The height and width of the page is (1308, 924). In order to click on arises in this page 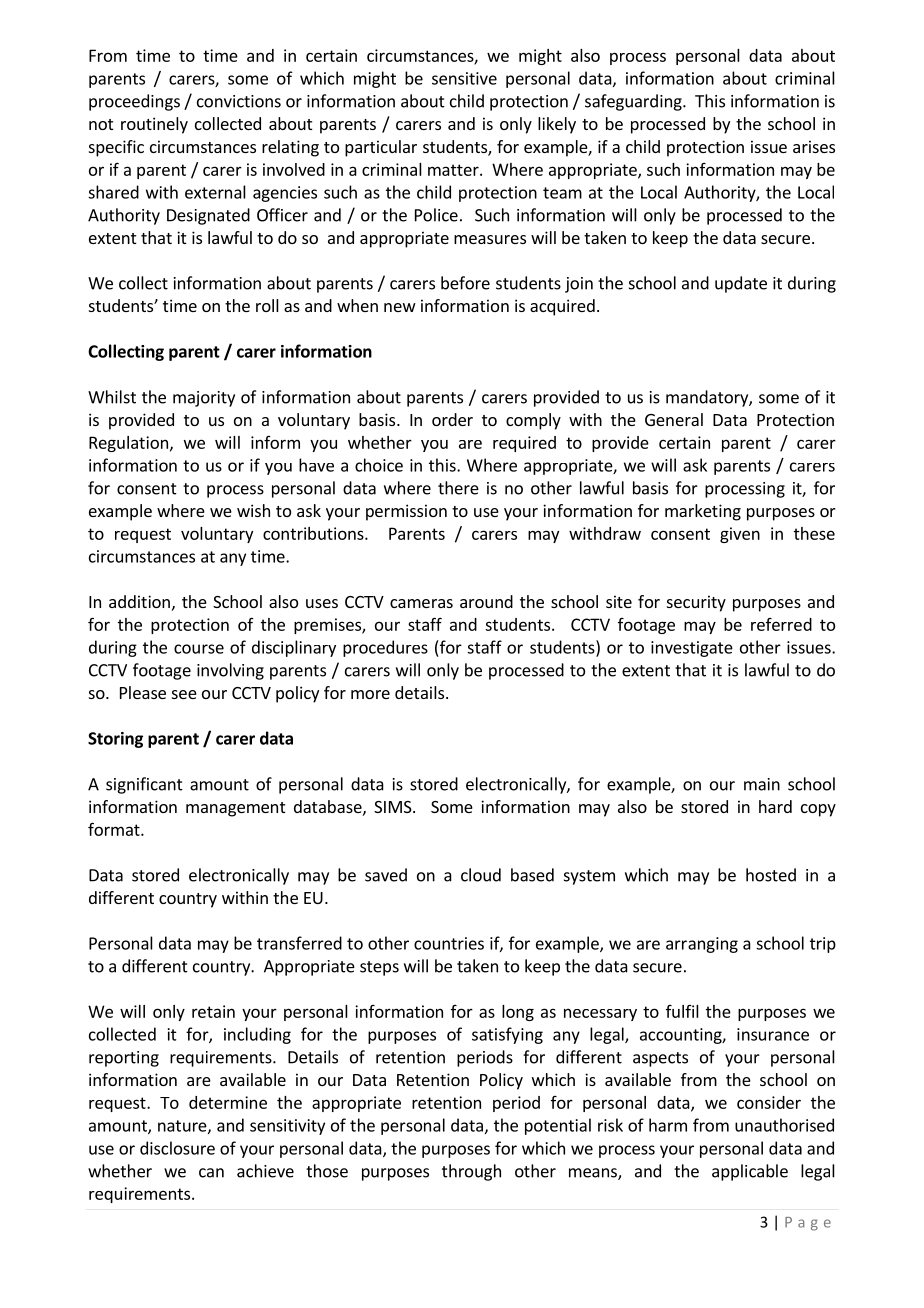, I will do `click(814, 146)`.
